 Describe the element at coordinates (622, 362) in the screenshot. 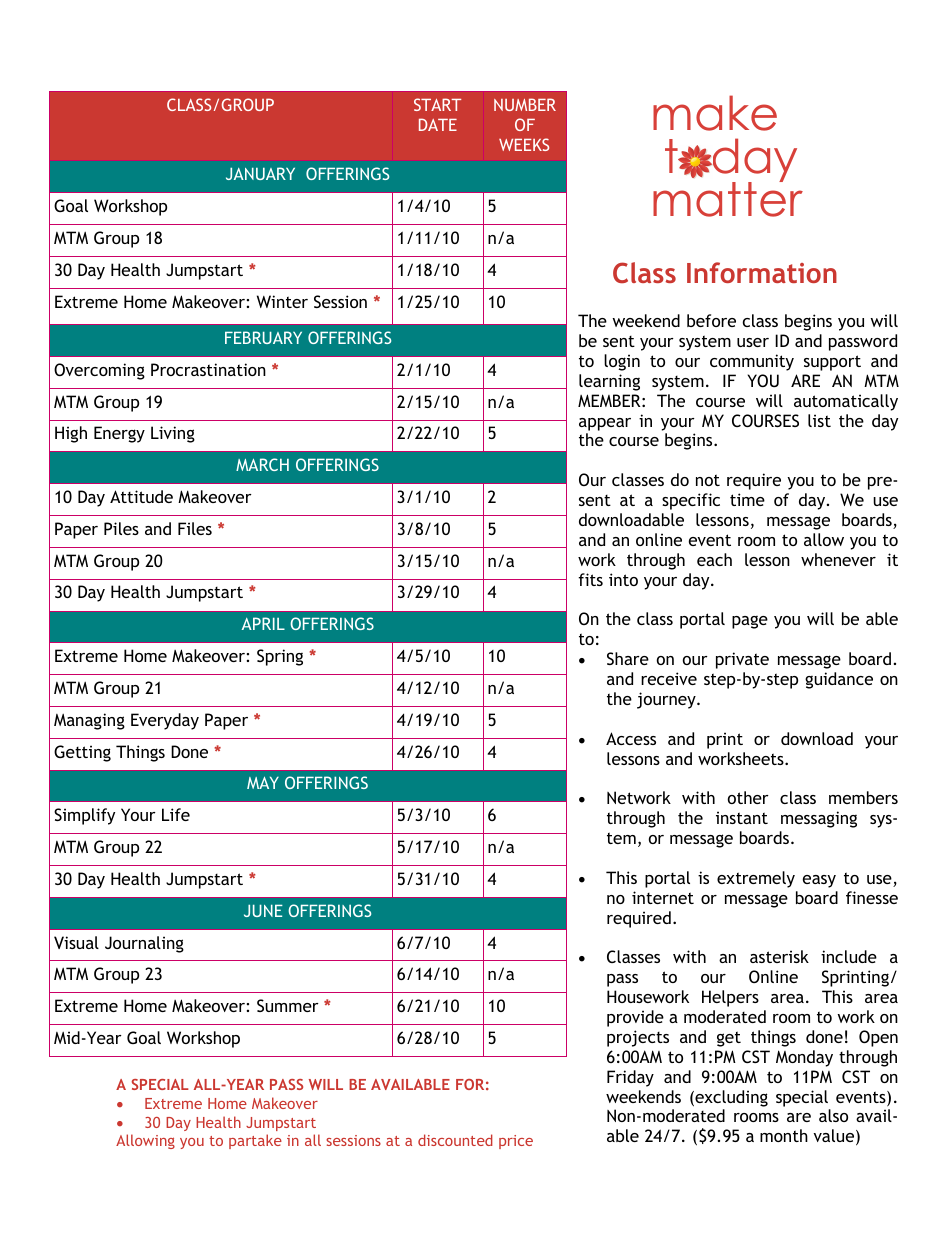

I see `login` at that location.
